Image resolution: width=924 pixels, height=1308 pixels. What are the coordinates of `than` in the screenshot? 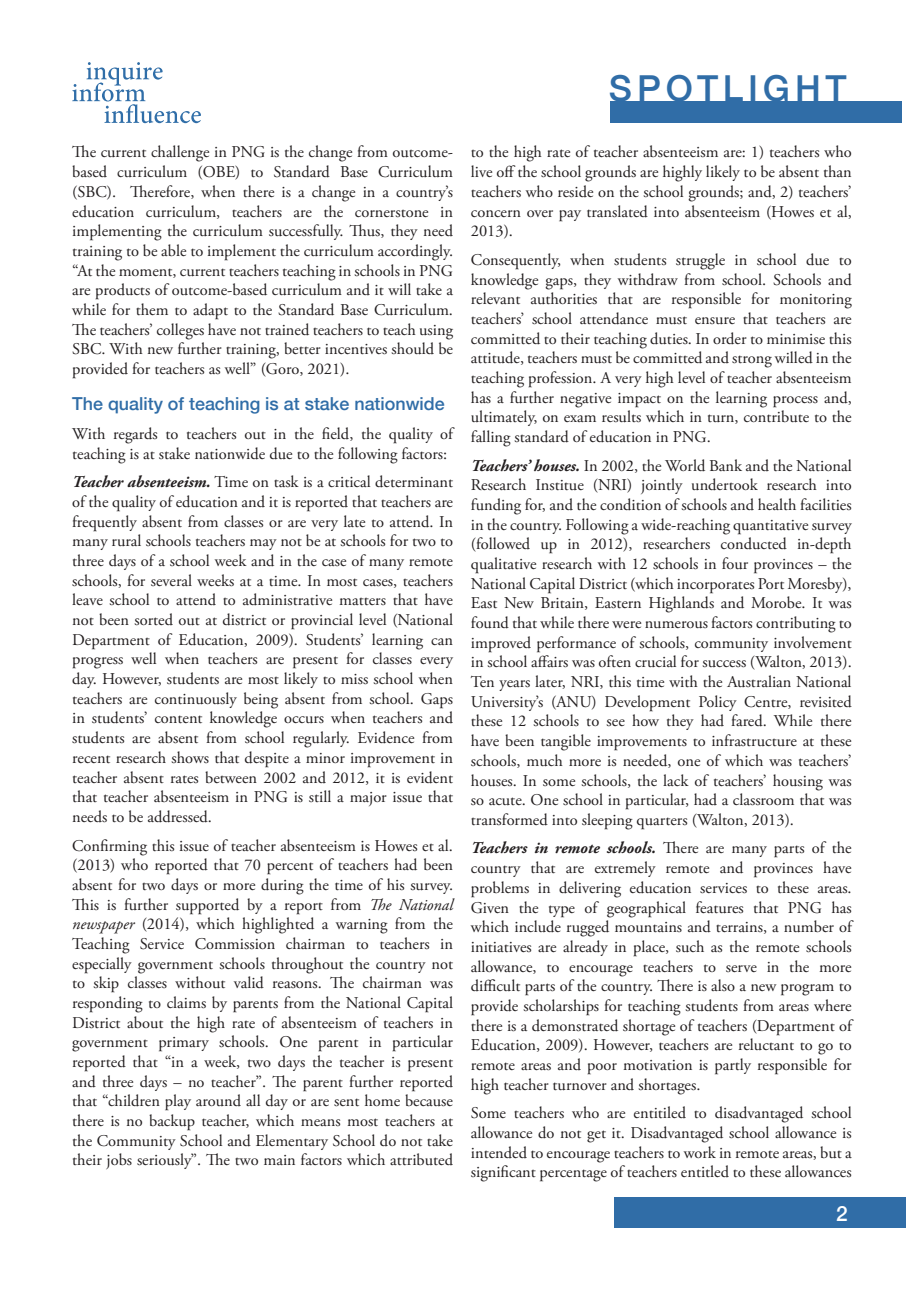 It's located at (837, 171).
